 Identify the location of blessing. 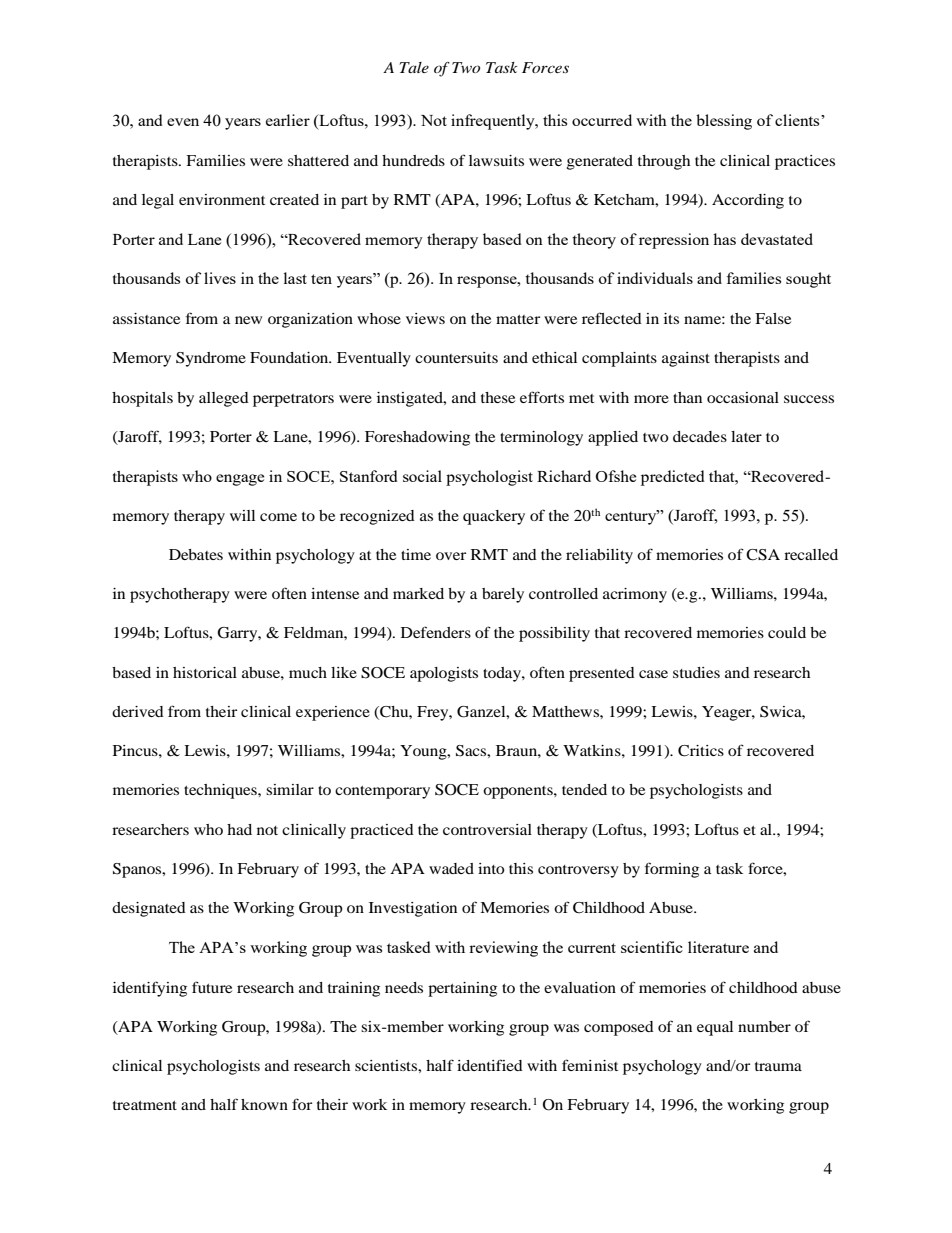
(724, 122).
